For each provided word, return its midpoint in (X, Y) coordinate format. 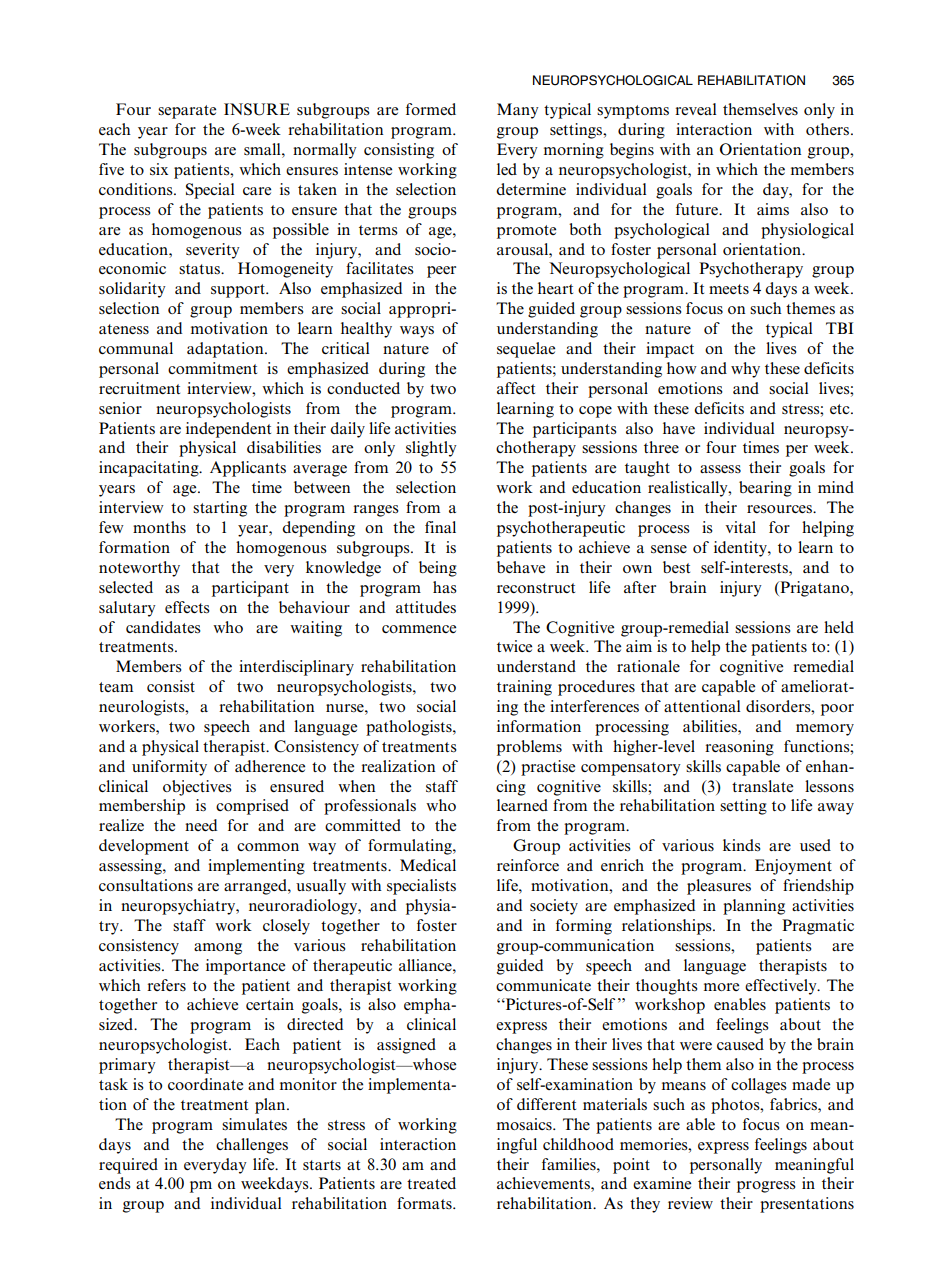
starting (220, 509)
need (201, 825)
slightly (431, 449)
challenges (252, 1146)
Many (518, 111)
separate (187, 112)
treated (431, 1183)
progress (766, 1187)
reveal (695, 109)
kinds (742, 845)
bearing (765, 489)
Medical (428, 865)
